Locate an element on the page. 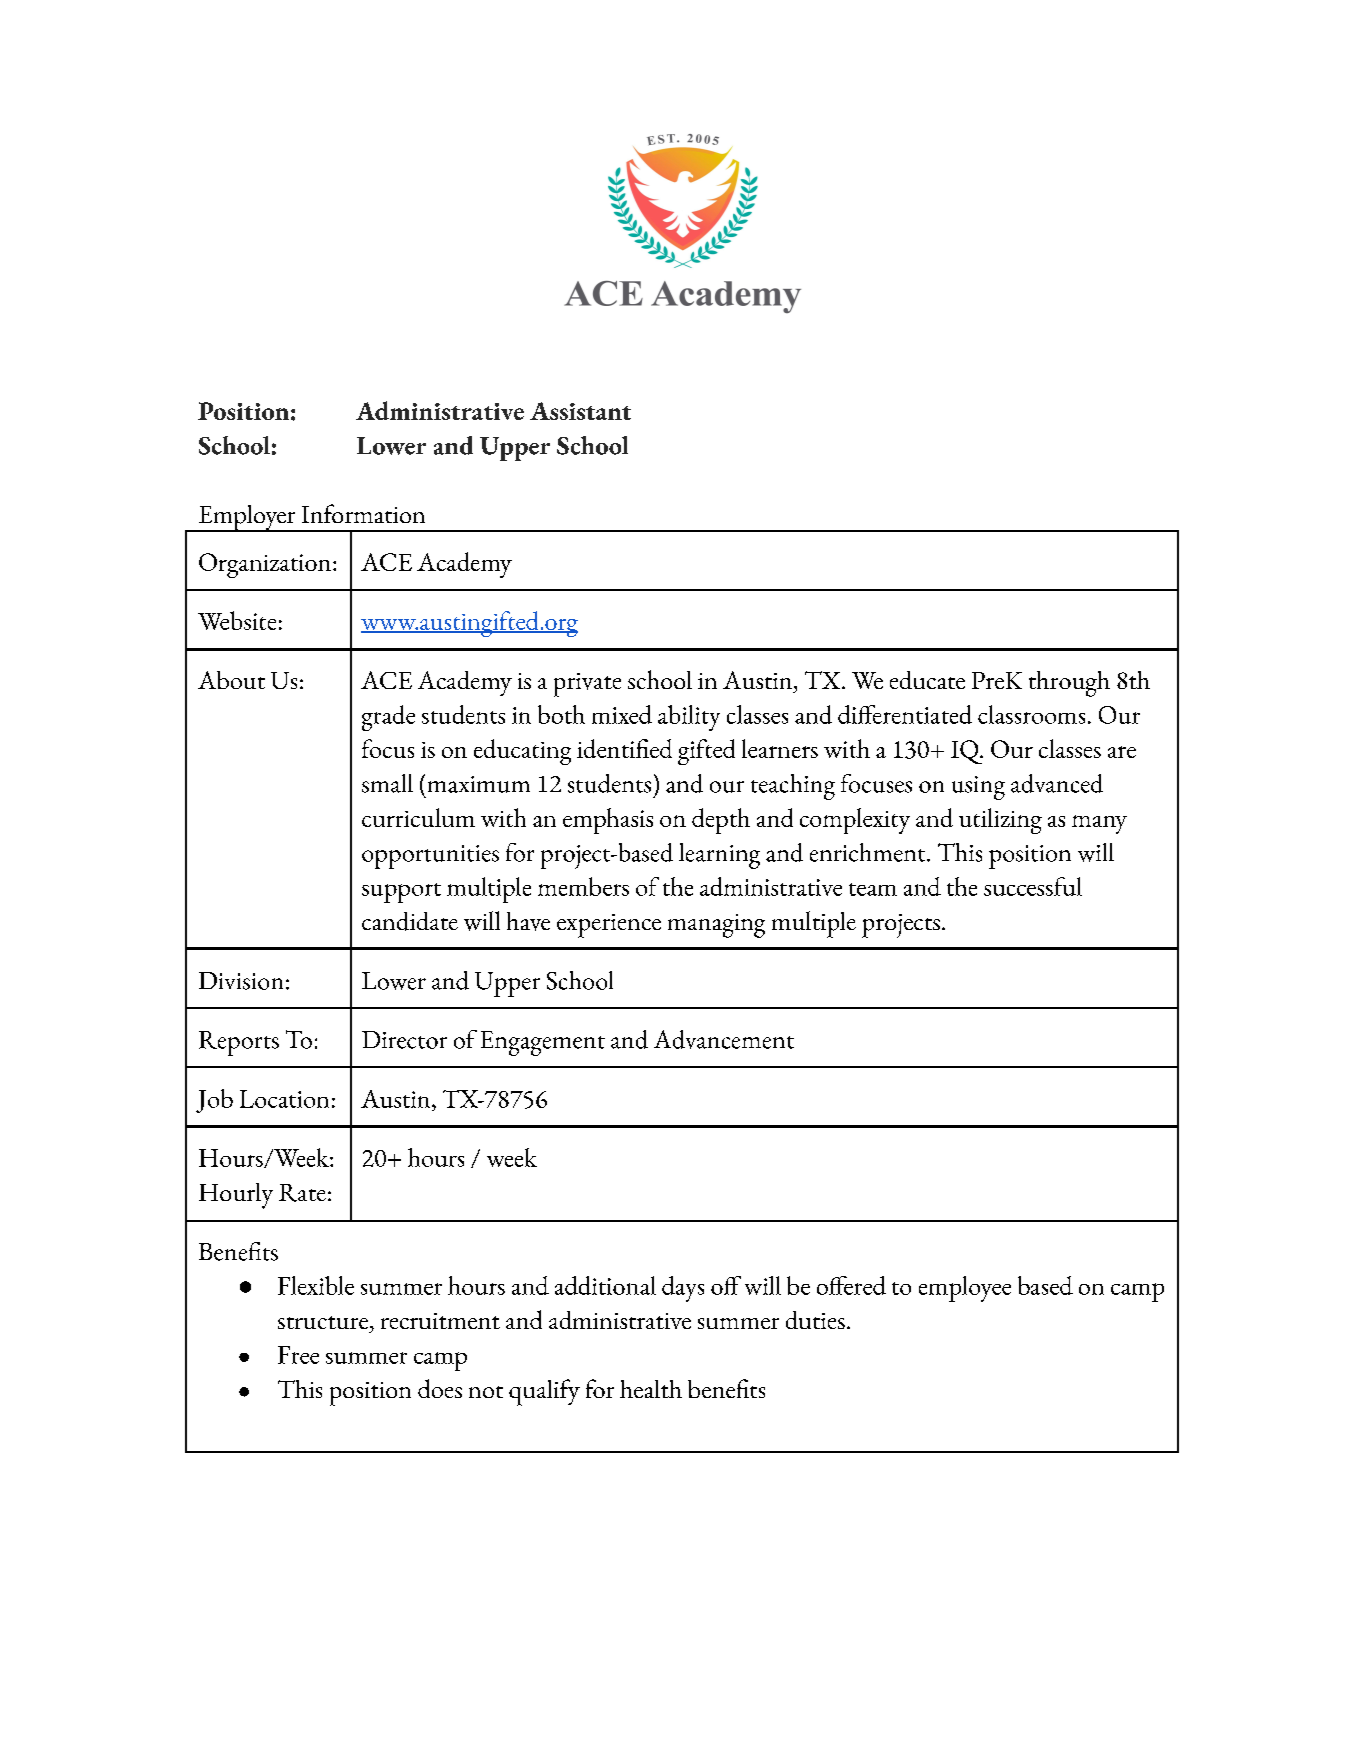  educate is located at coordinates (927, 680).
